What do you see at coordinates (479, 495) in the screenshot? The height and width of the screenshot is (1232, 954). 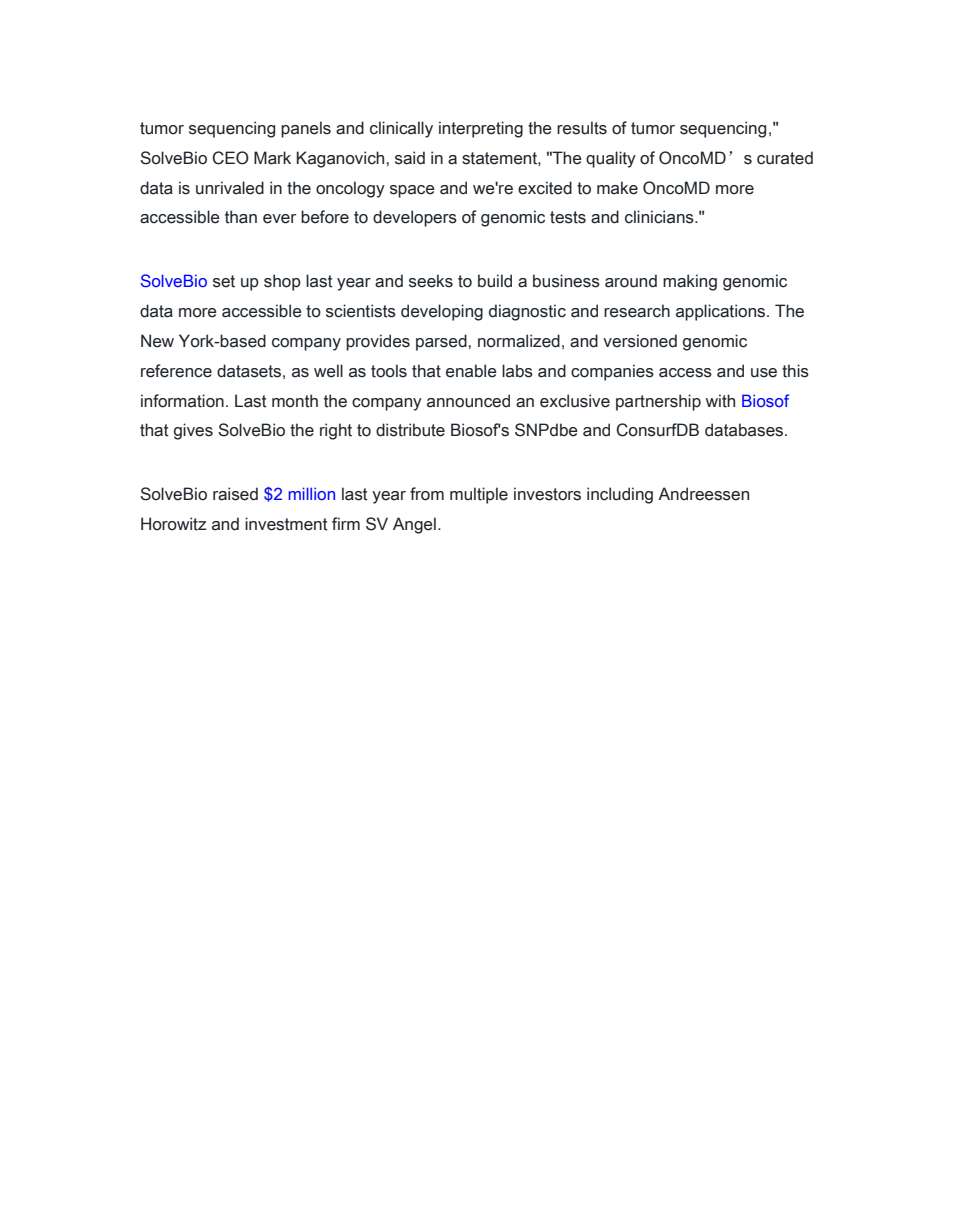 I see `multiple` at bounding box center [479, 495].
